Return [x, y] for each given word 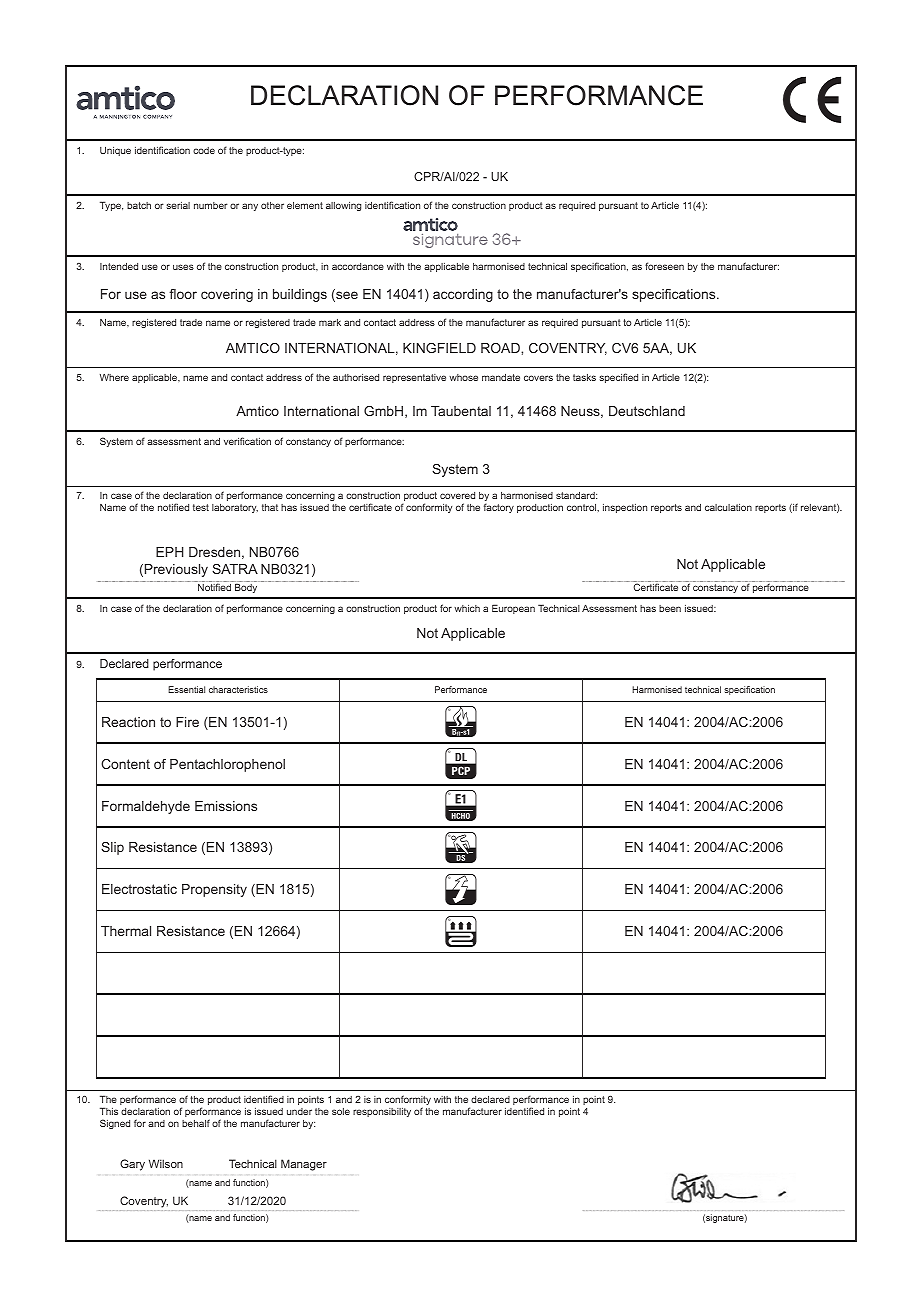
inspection [625, 508]
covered [457, 495]
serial [178, 205]
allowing [343, 206]
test [201, 507]
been [670, 608]
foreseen [664, 266]
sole [341, 1111]
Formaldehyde [146, 807]
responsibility [382, 1112]
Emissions [226, 806]
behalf [196, 1123]
